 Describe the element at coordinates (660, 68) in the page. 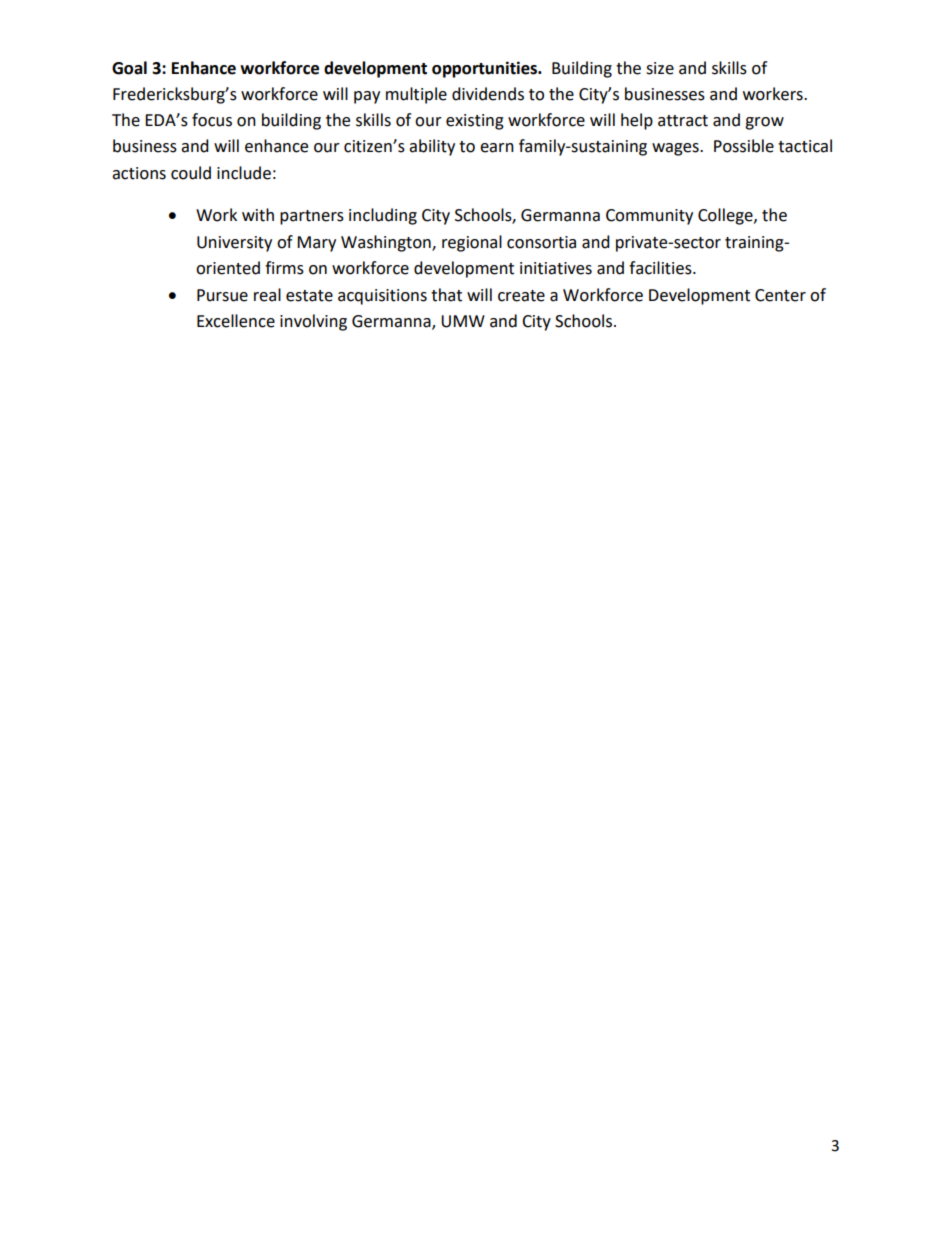

I see `size` at that location.
